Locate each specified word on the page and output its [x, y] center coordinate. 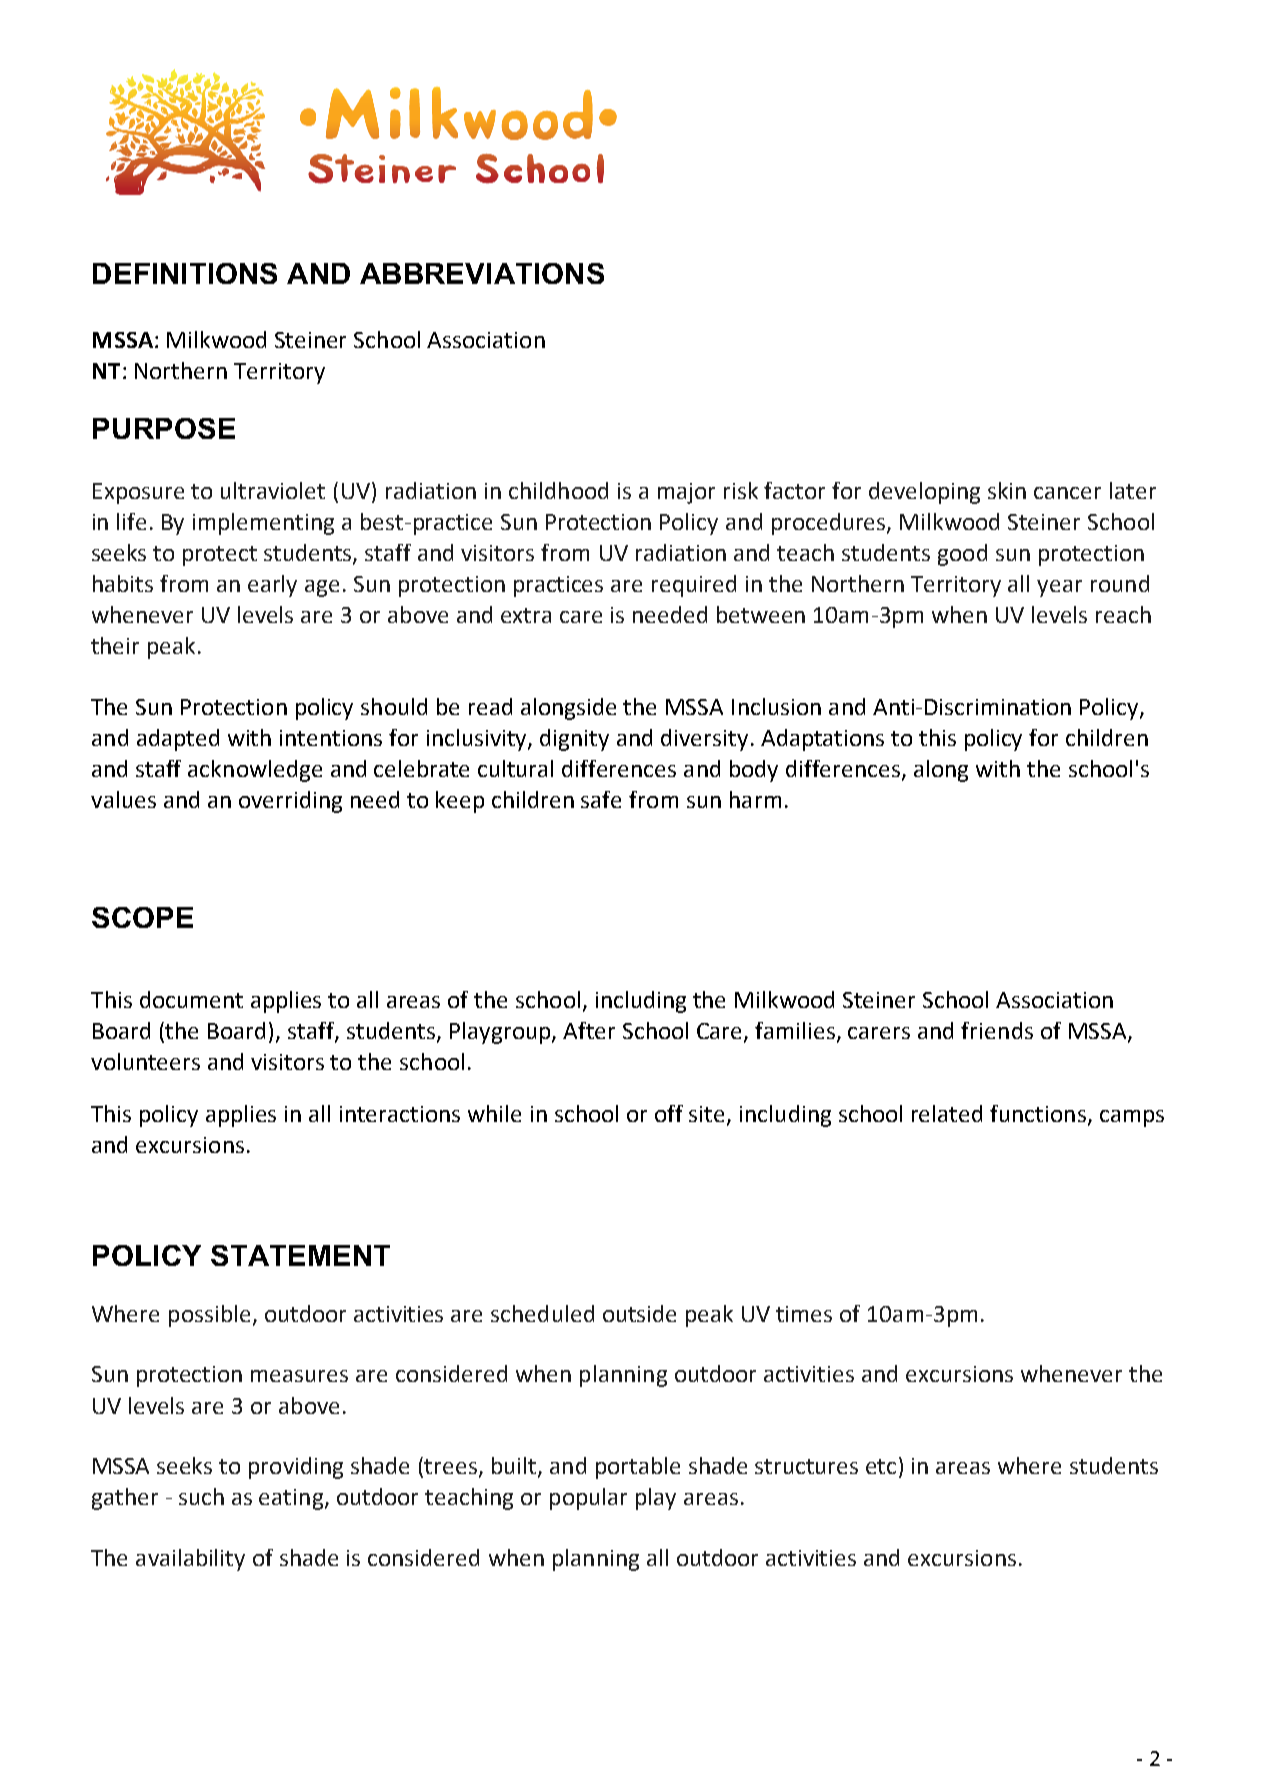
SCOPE [142, 917]
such [201, 1496]
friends [997, 1030]
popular [588, 1499]
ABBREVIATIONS [482, 273]
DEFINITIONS [185, 273]
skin [1007, 490]
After [589, 1030]
